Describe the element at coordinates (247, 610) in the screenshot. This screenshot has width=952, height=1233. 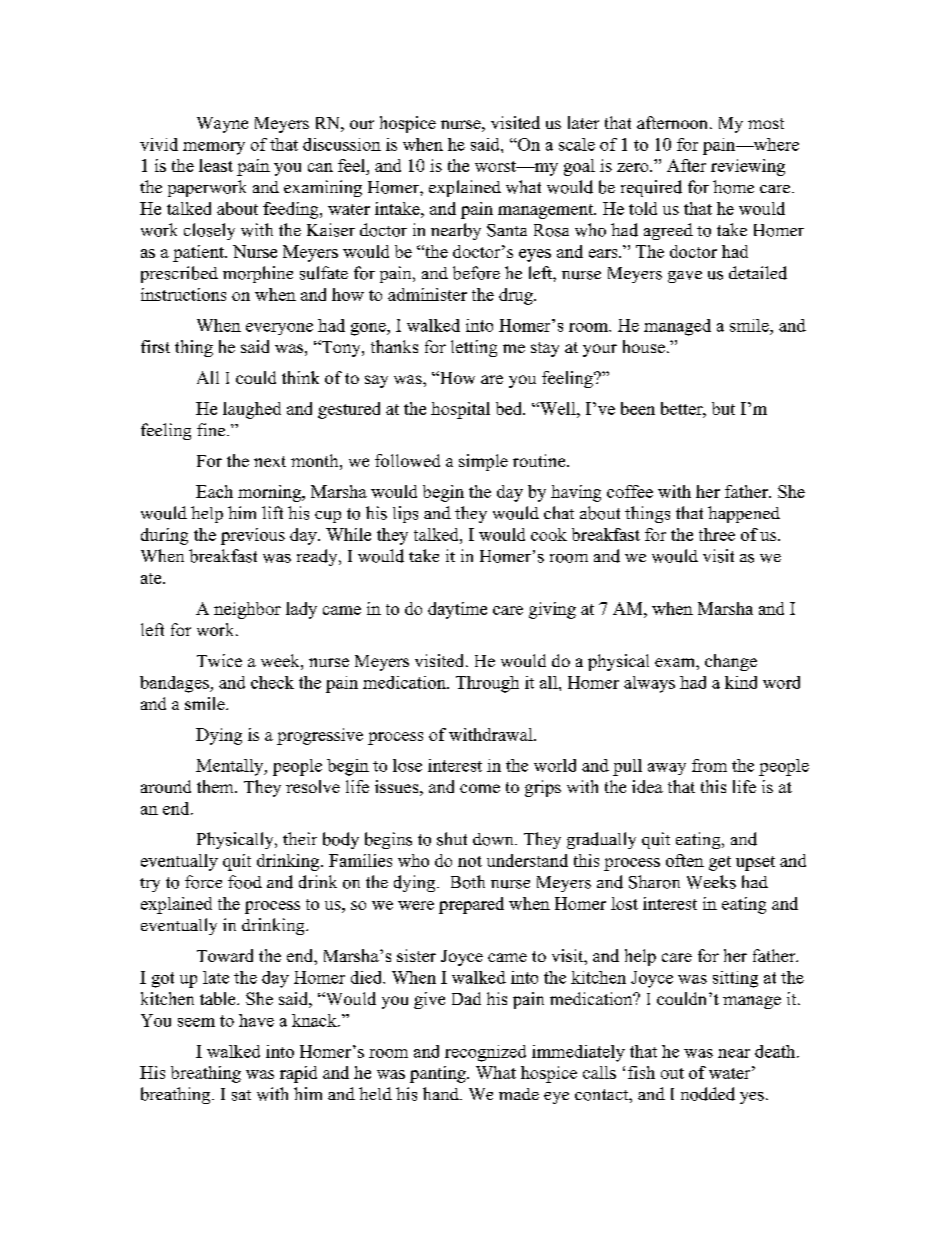
I see `neighbor` at that location.
